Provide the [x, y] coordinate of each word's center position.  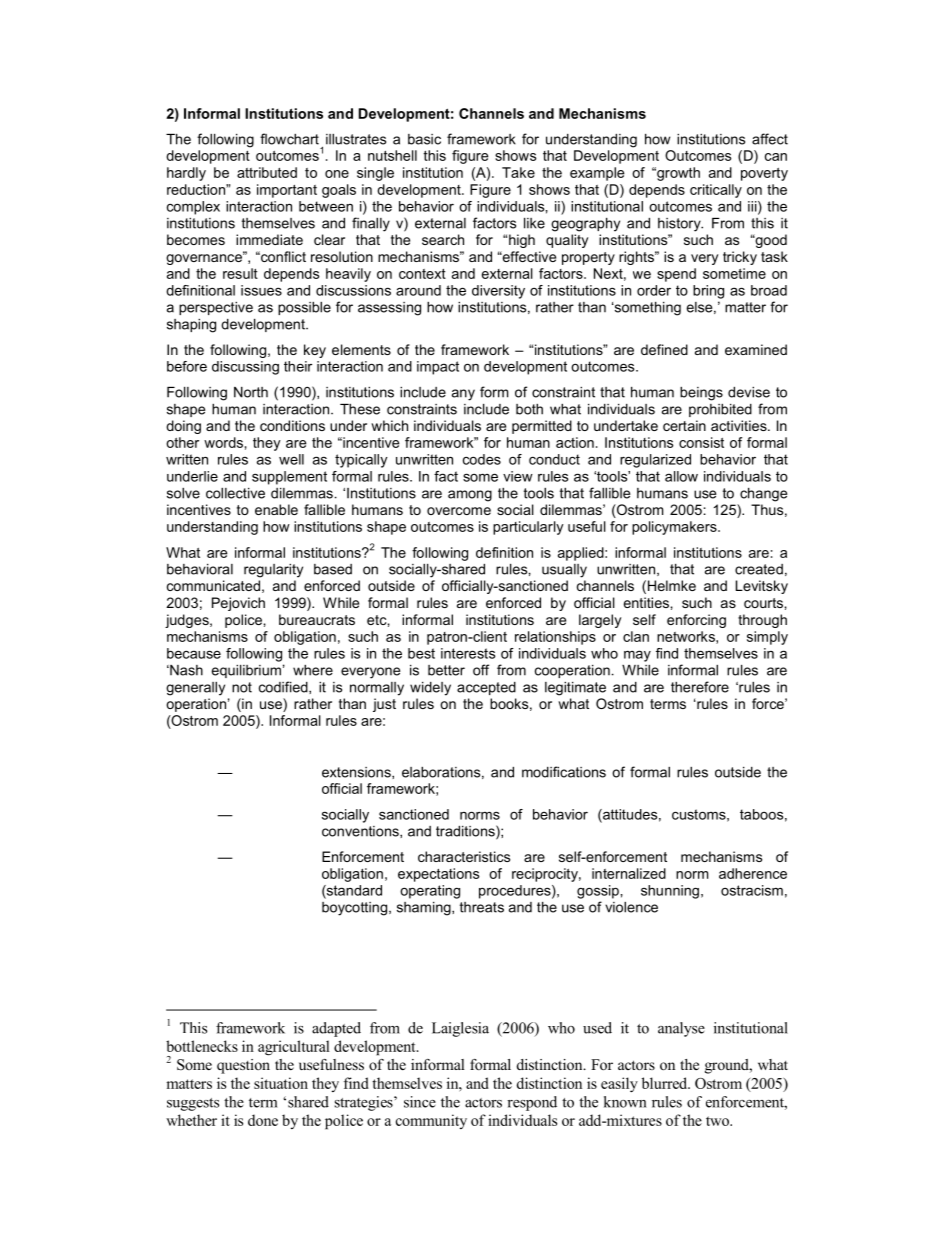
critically [716, 191]
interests [468, 653]
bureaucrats [317, 619]
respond [532, 1103]
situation [281, 1083]
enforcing [696, 621]
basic [424, 139]
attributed [267, 172]
